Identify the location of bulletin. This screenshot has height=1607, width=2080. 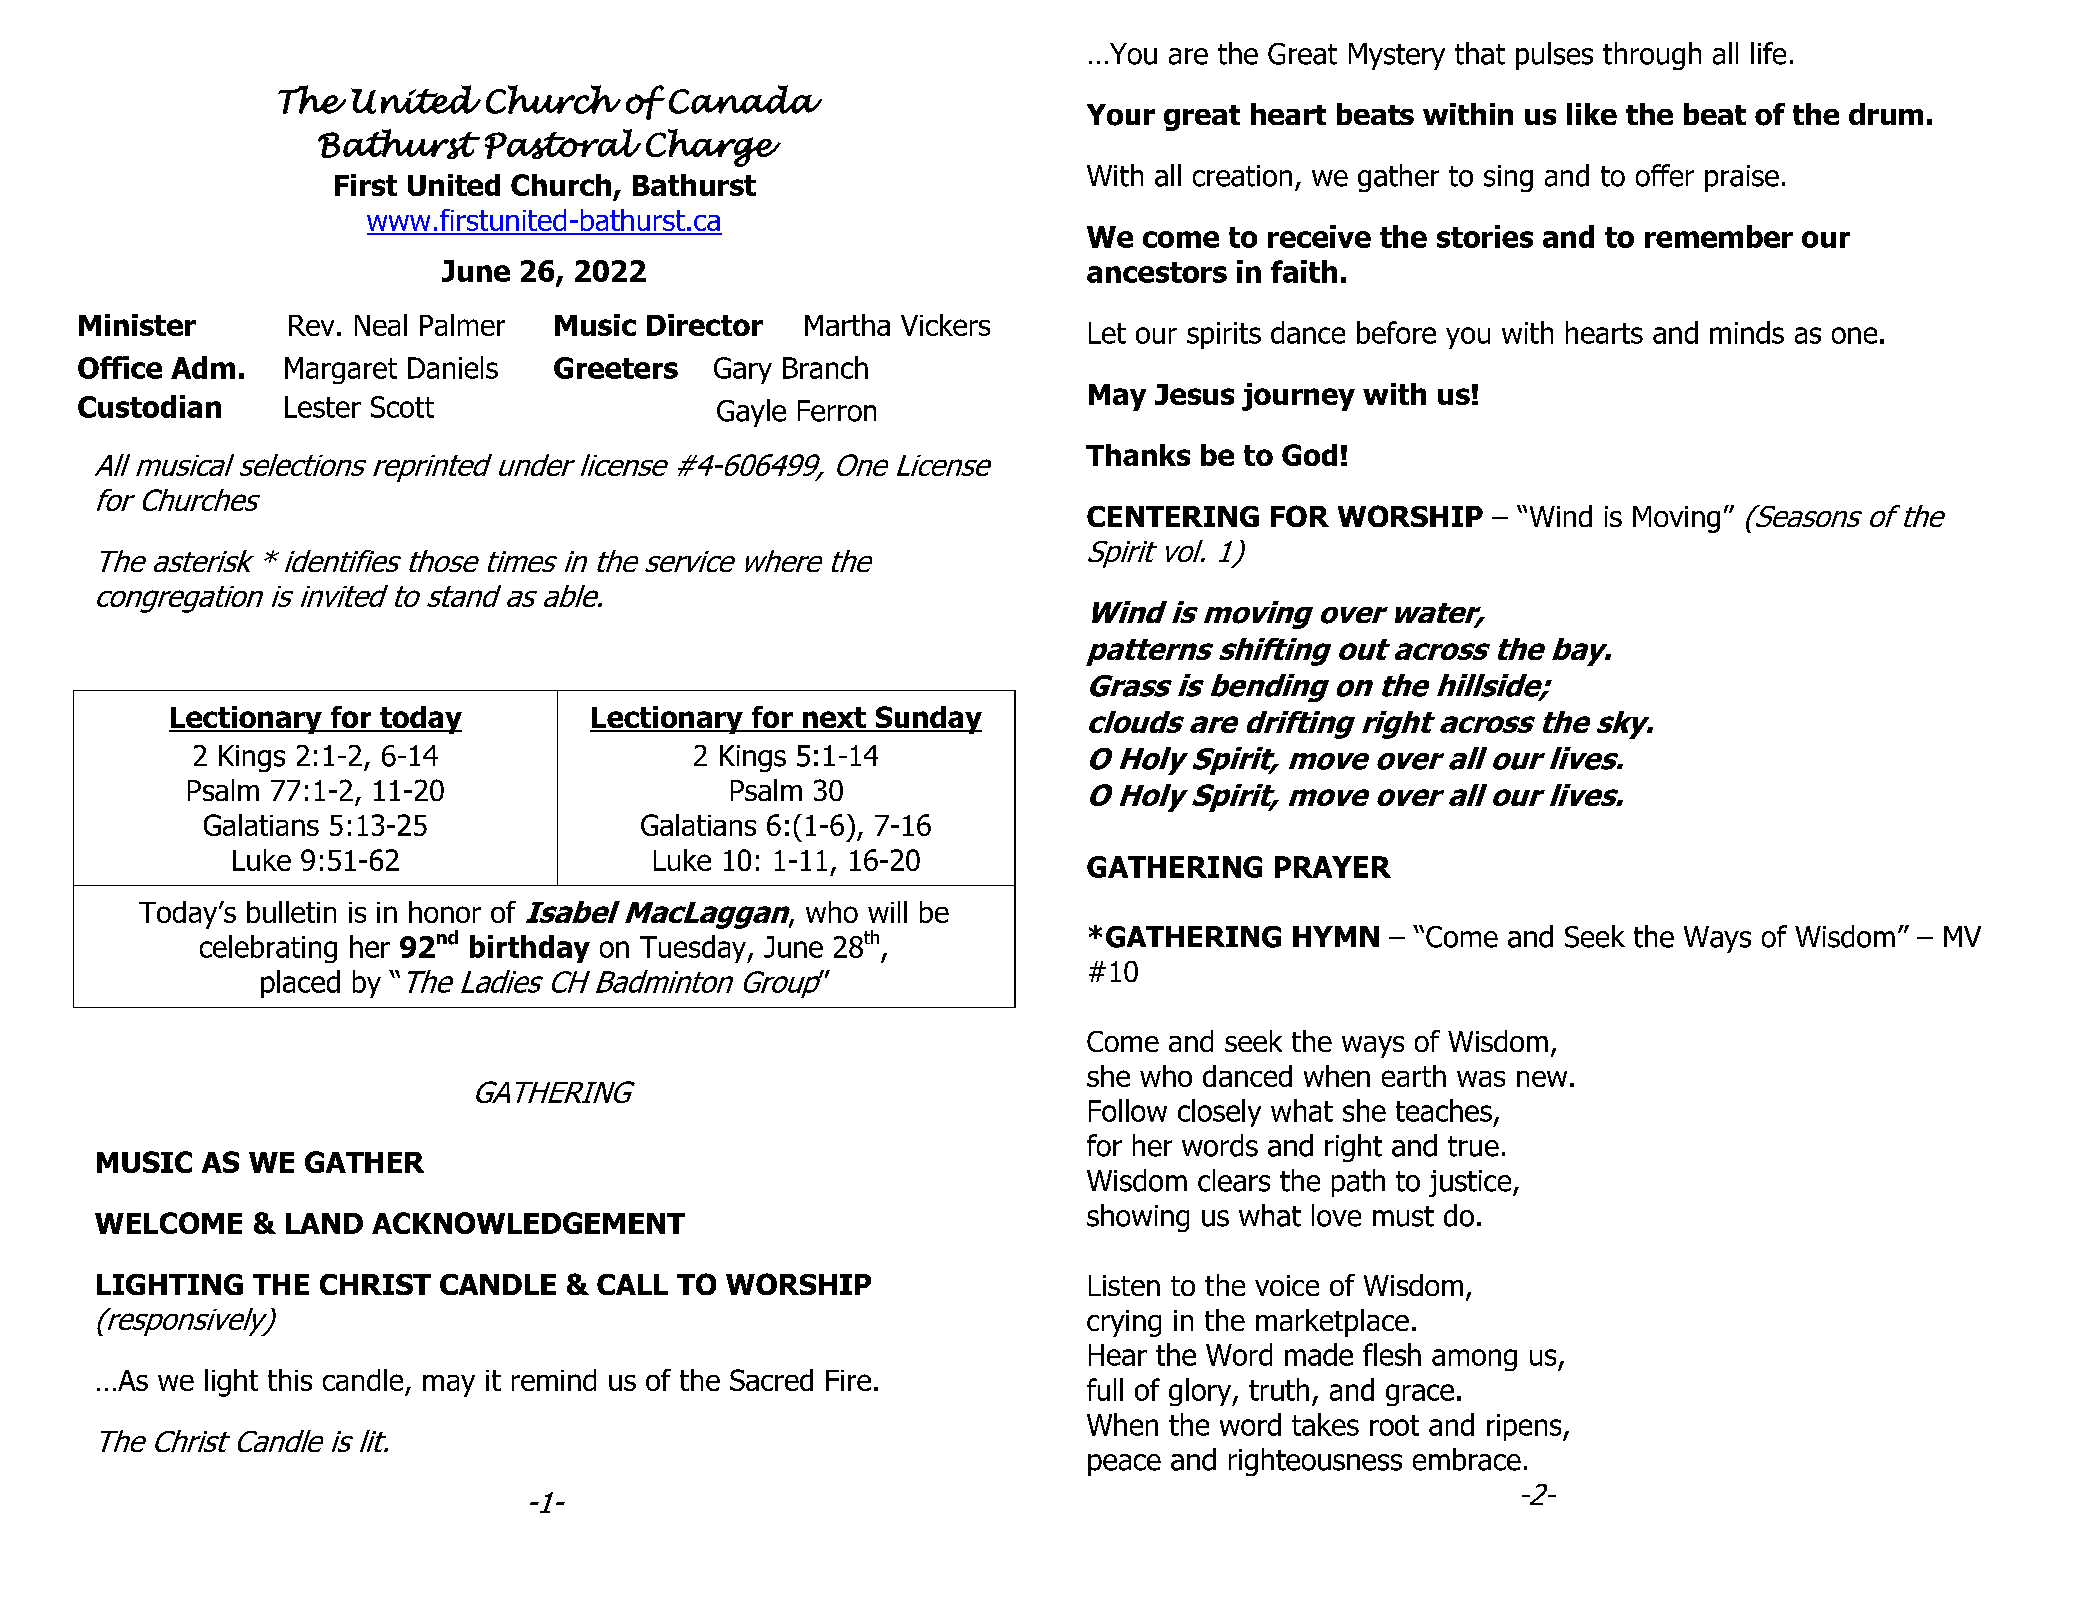
(291, 912).
